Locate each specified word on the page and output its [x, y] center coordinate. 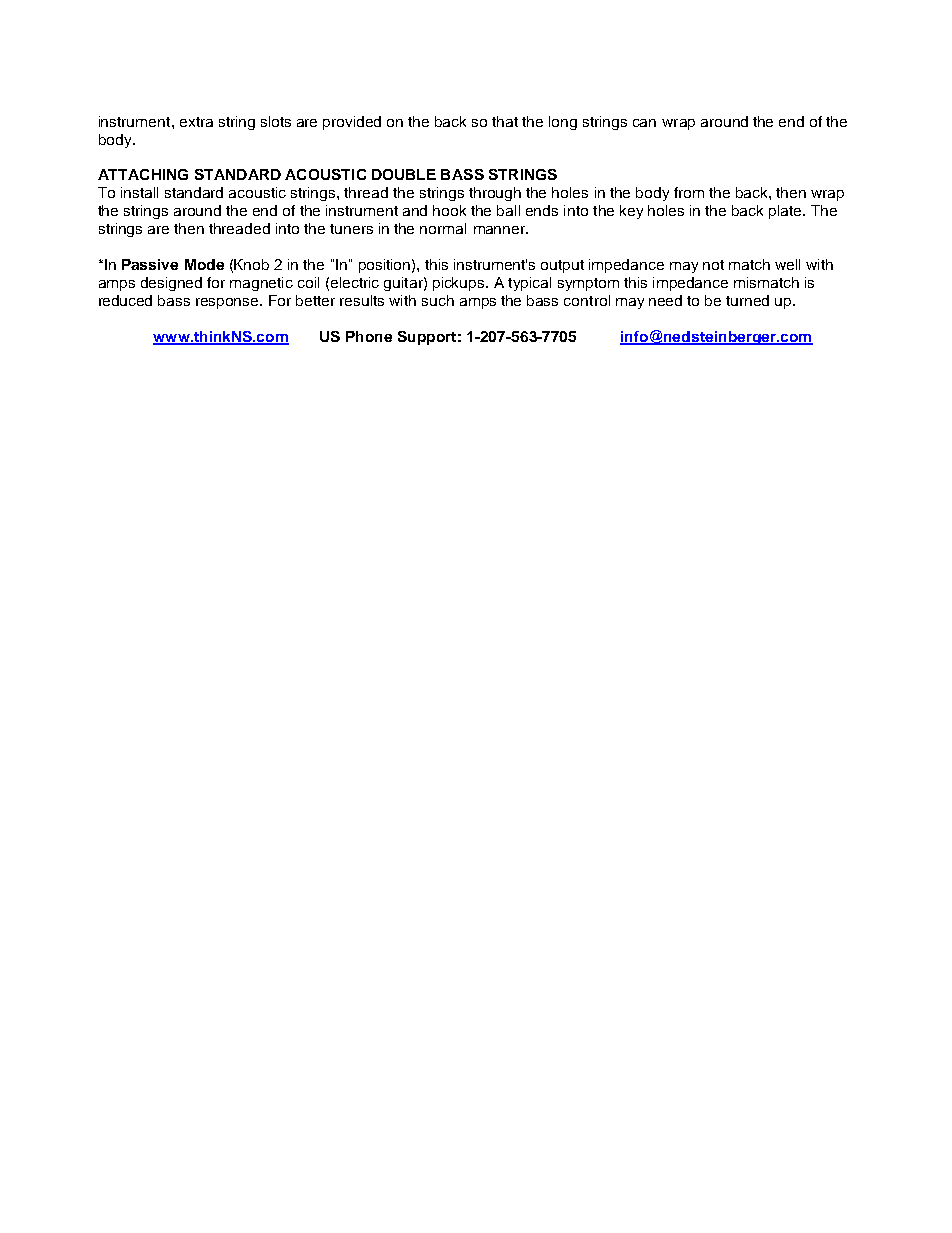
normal [443, 228]
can [644, 123]
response [228, 303]
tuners [351, 229]
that [505, 121]
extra [196, 122]
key [631, 212]
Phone [369, 336]
